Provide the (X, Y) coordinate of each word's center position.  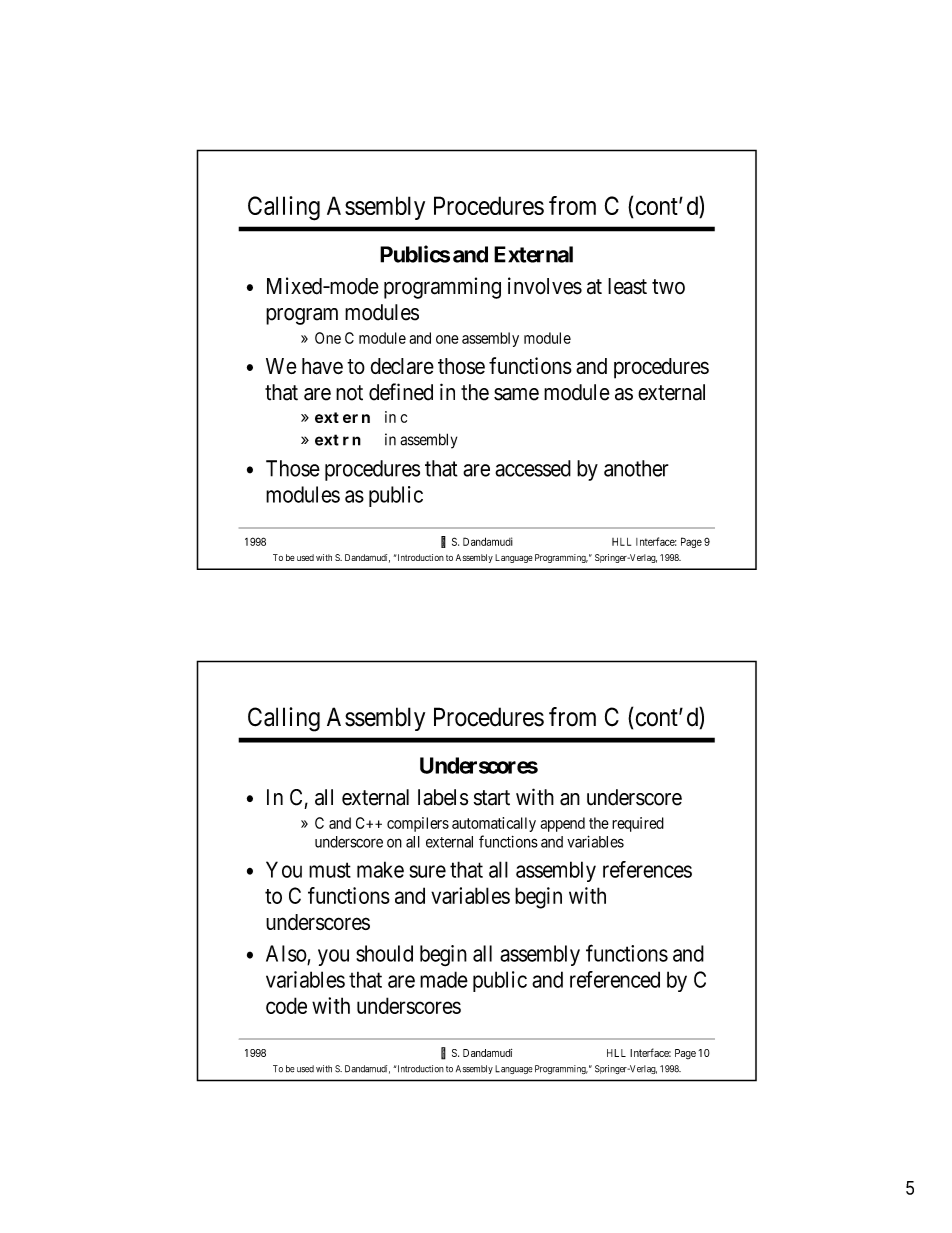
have (322, 366)
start (492, 798)
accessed (533, 468)
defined (401, 392)
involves (545, 286)
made (444, 979)
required (638, 824)
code (286, 1005)
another (636, 468)
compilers (418, 824)
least (627, 286)
